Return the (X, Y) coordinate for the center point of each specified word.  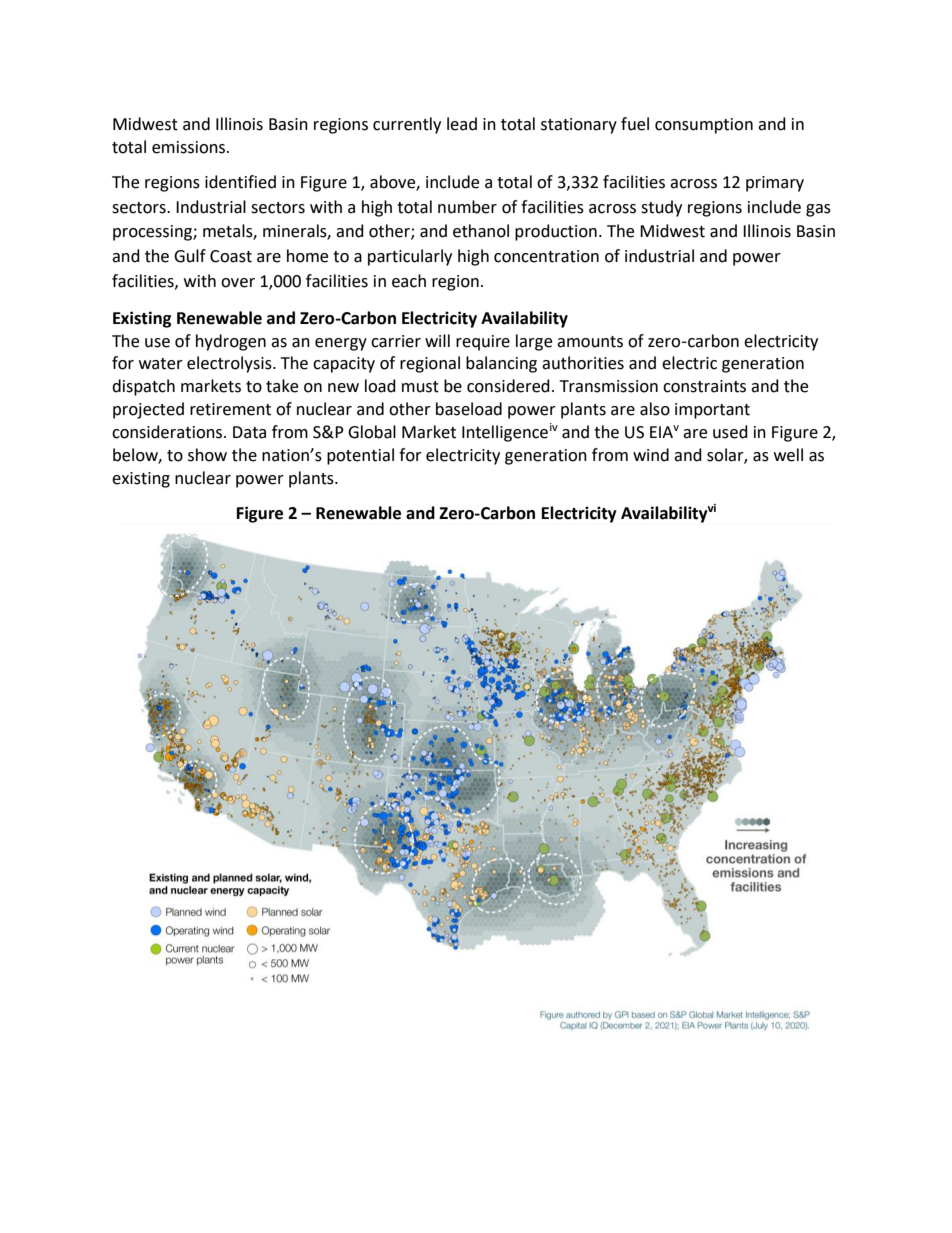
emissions (190, 147)
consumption (704, 126)
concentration (546, 256)
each (409, 281)
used (730, 432)
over (238, 283)
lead (462, 124)
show (207, 455)
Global (372, 432)
